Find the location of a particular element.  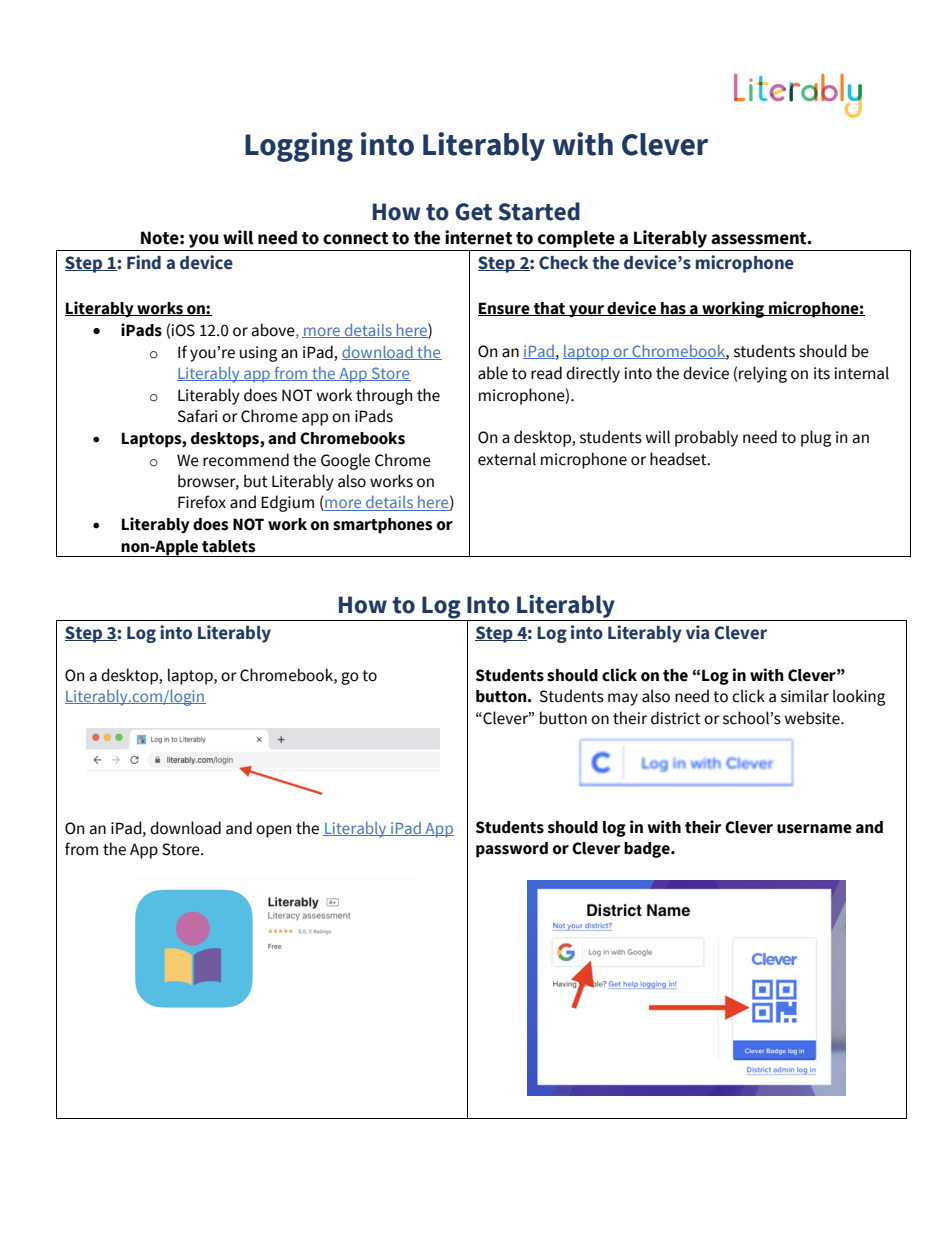

Get is located at coordinates (473, 212).
